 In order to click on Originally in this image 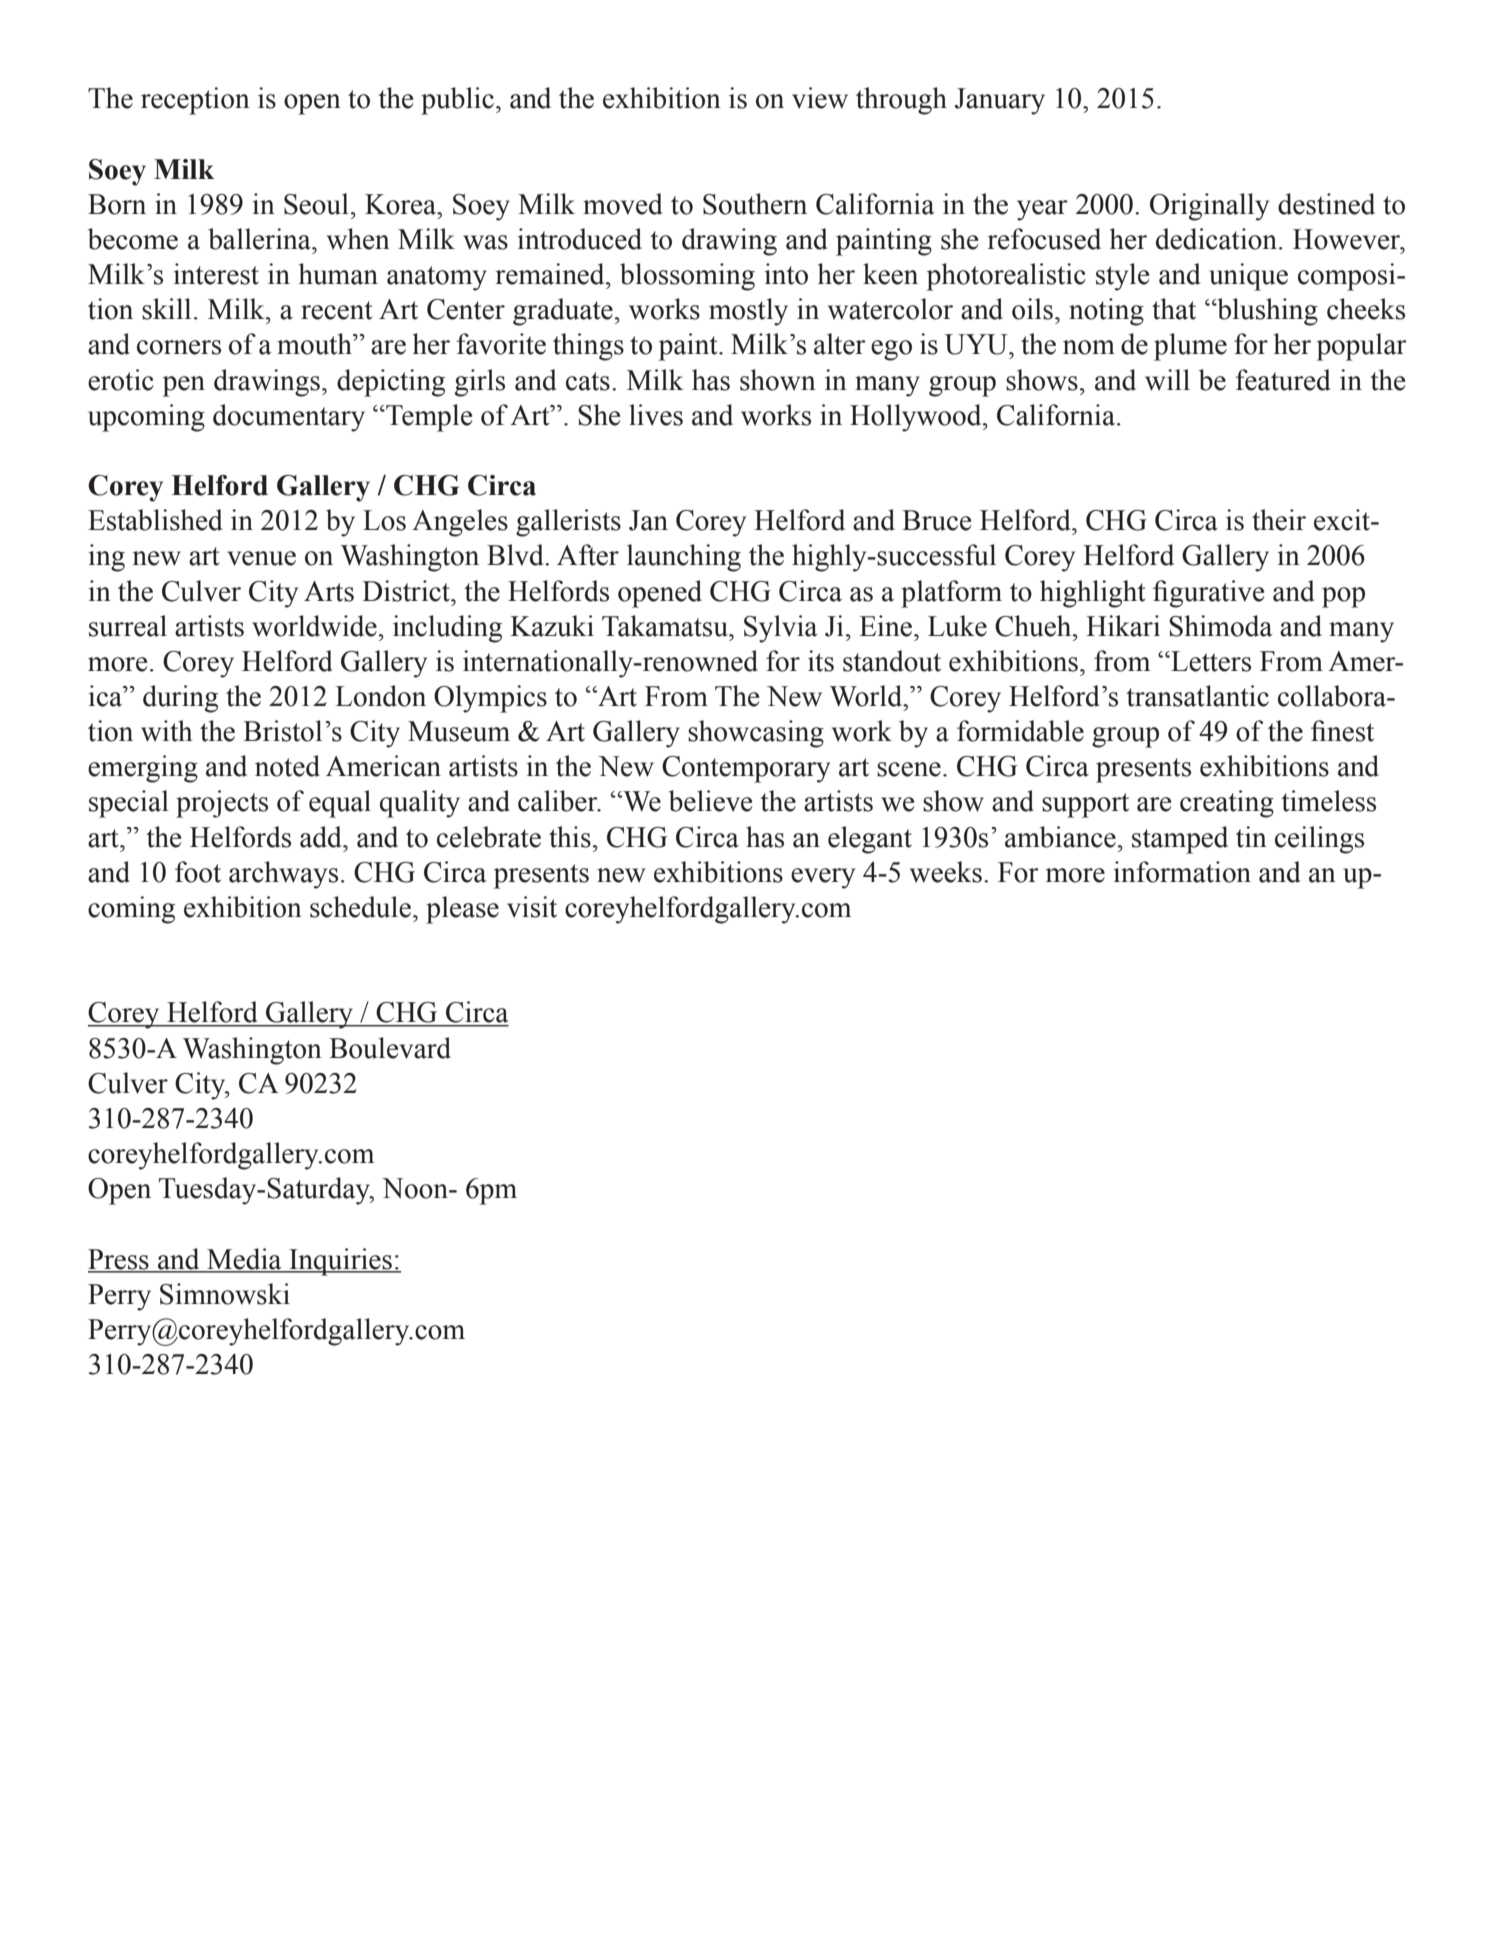, I will do `click(1209, 207)`.
